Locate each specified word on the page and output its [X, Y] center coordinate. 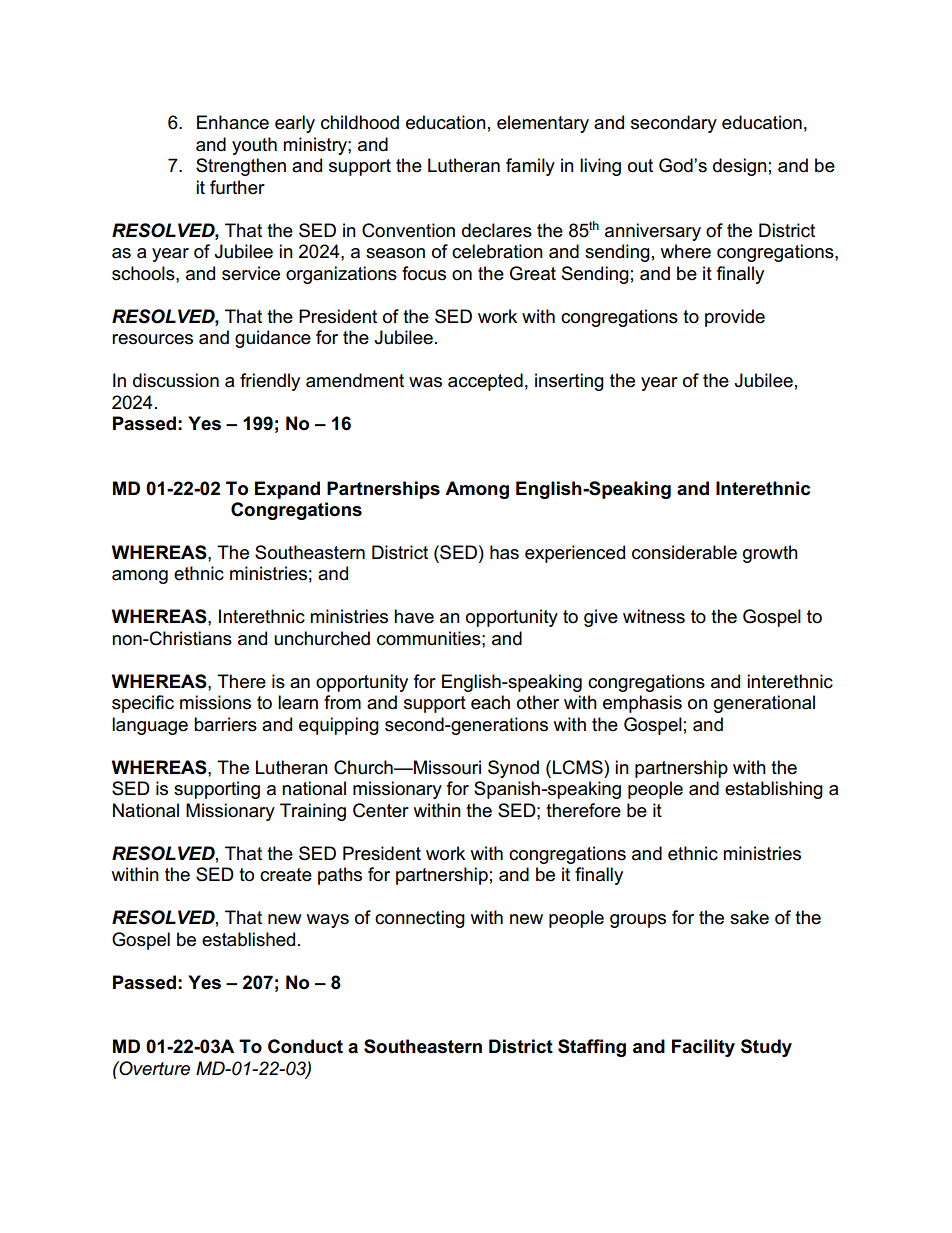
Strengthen [241, 167]
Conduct [305, 1046]
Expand [287, 490]
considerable [684, 552]
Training [313, 812]
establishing [774, 790]
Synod [513, 769]
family [530, 167]
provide [735, 318]
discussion [176, 380]
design [740, 167]
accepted [485, 382]
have [414, 616]
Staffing [592, 1048]
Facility [703, 1048]
